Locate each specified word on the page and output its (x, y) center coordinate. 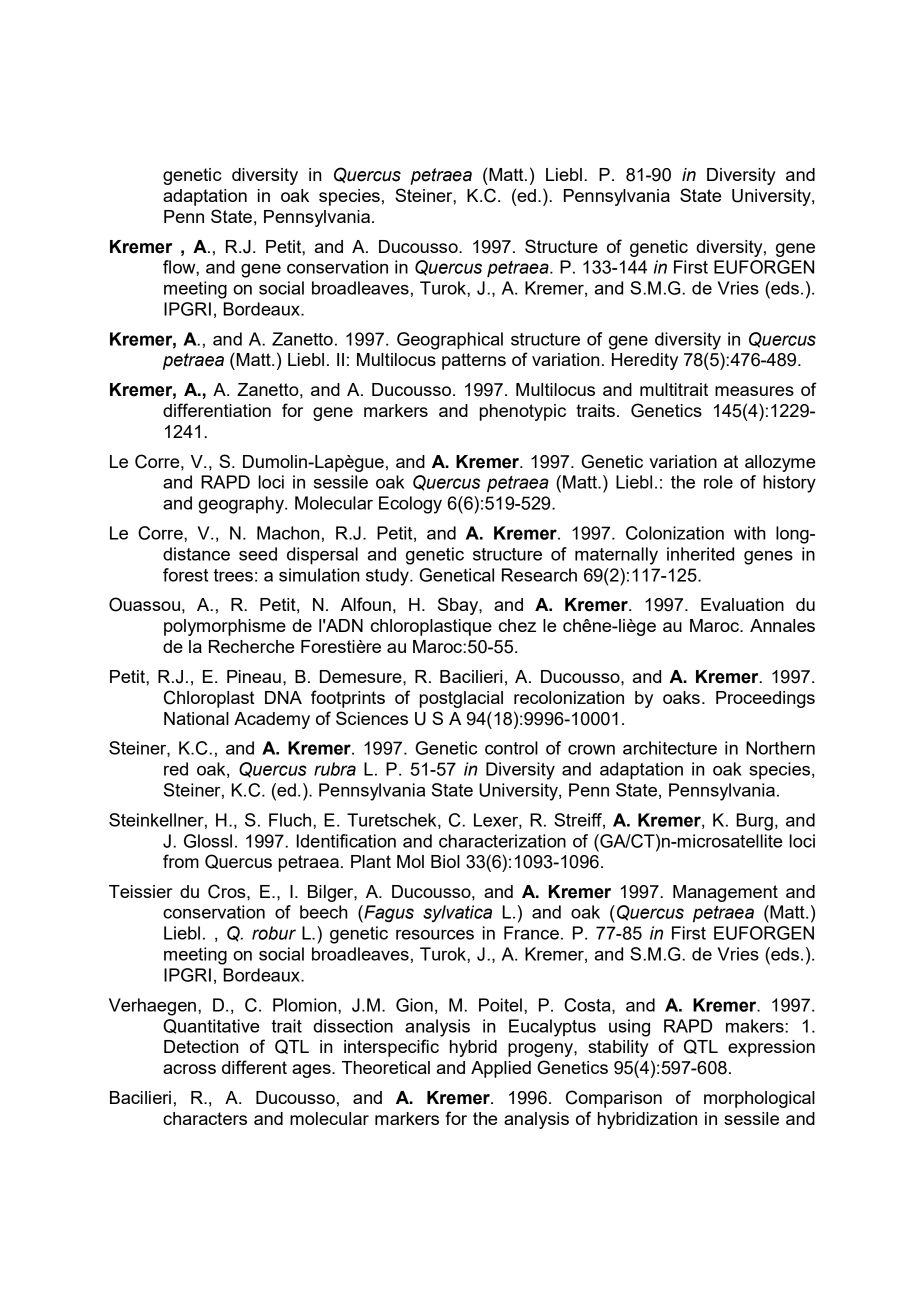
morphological (759, 1099)
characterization (502, 841)
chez (517, 625)
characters (205, 1118)
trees (233, 575)
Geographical (450, 341)
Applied (501, 1069)
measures (754, 391)
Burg (754, 822)
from (181, 861)
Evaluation (742, 604)
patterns (474, 361)
